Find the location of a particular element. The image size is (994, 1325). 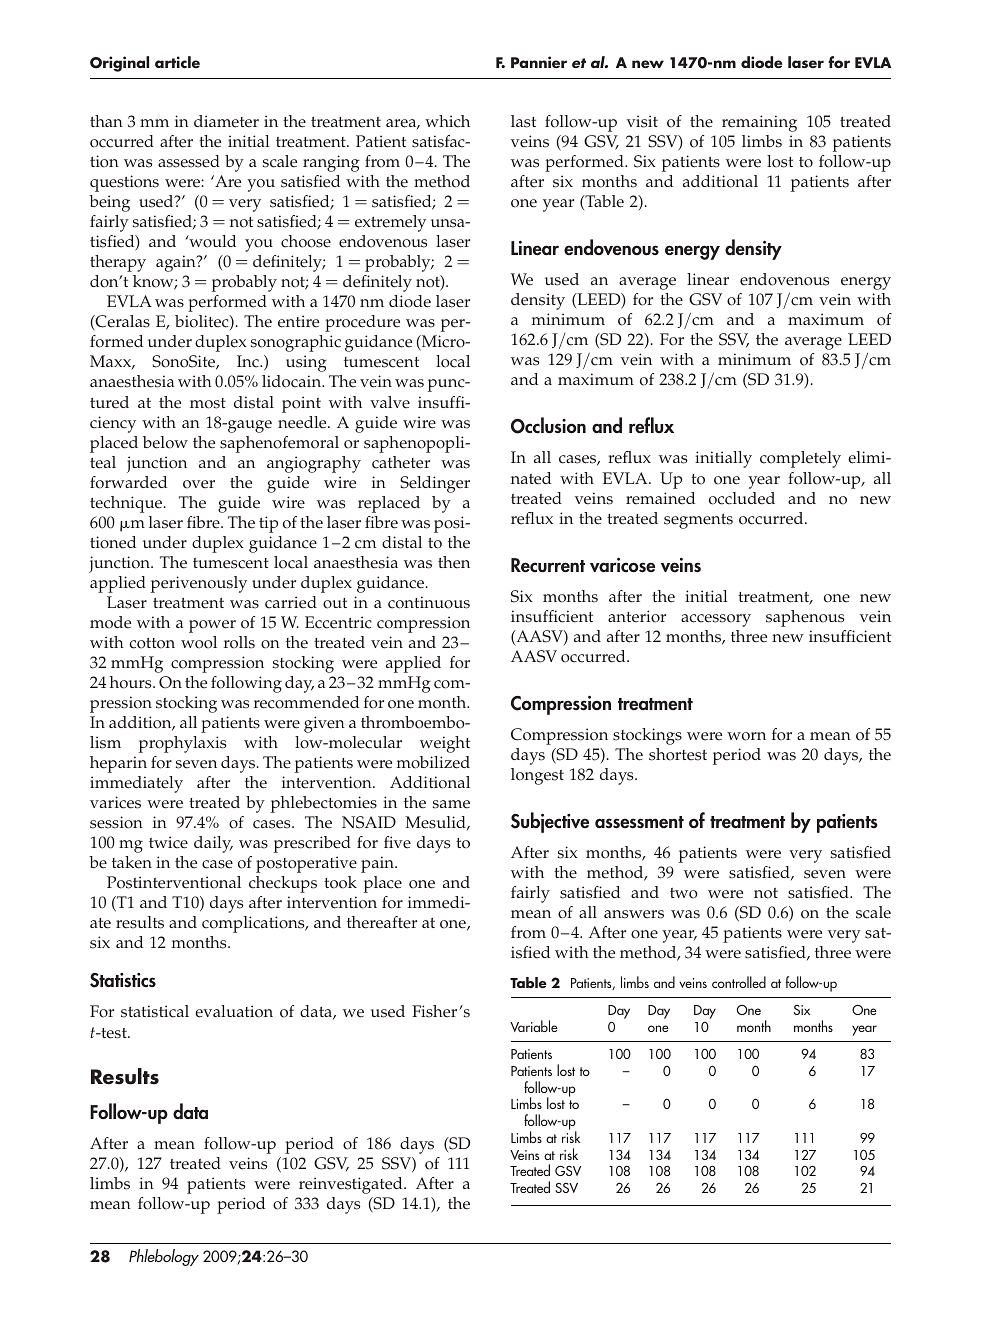

below is located at coordinates (165, 442).
